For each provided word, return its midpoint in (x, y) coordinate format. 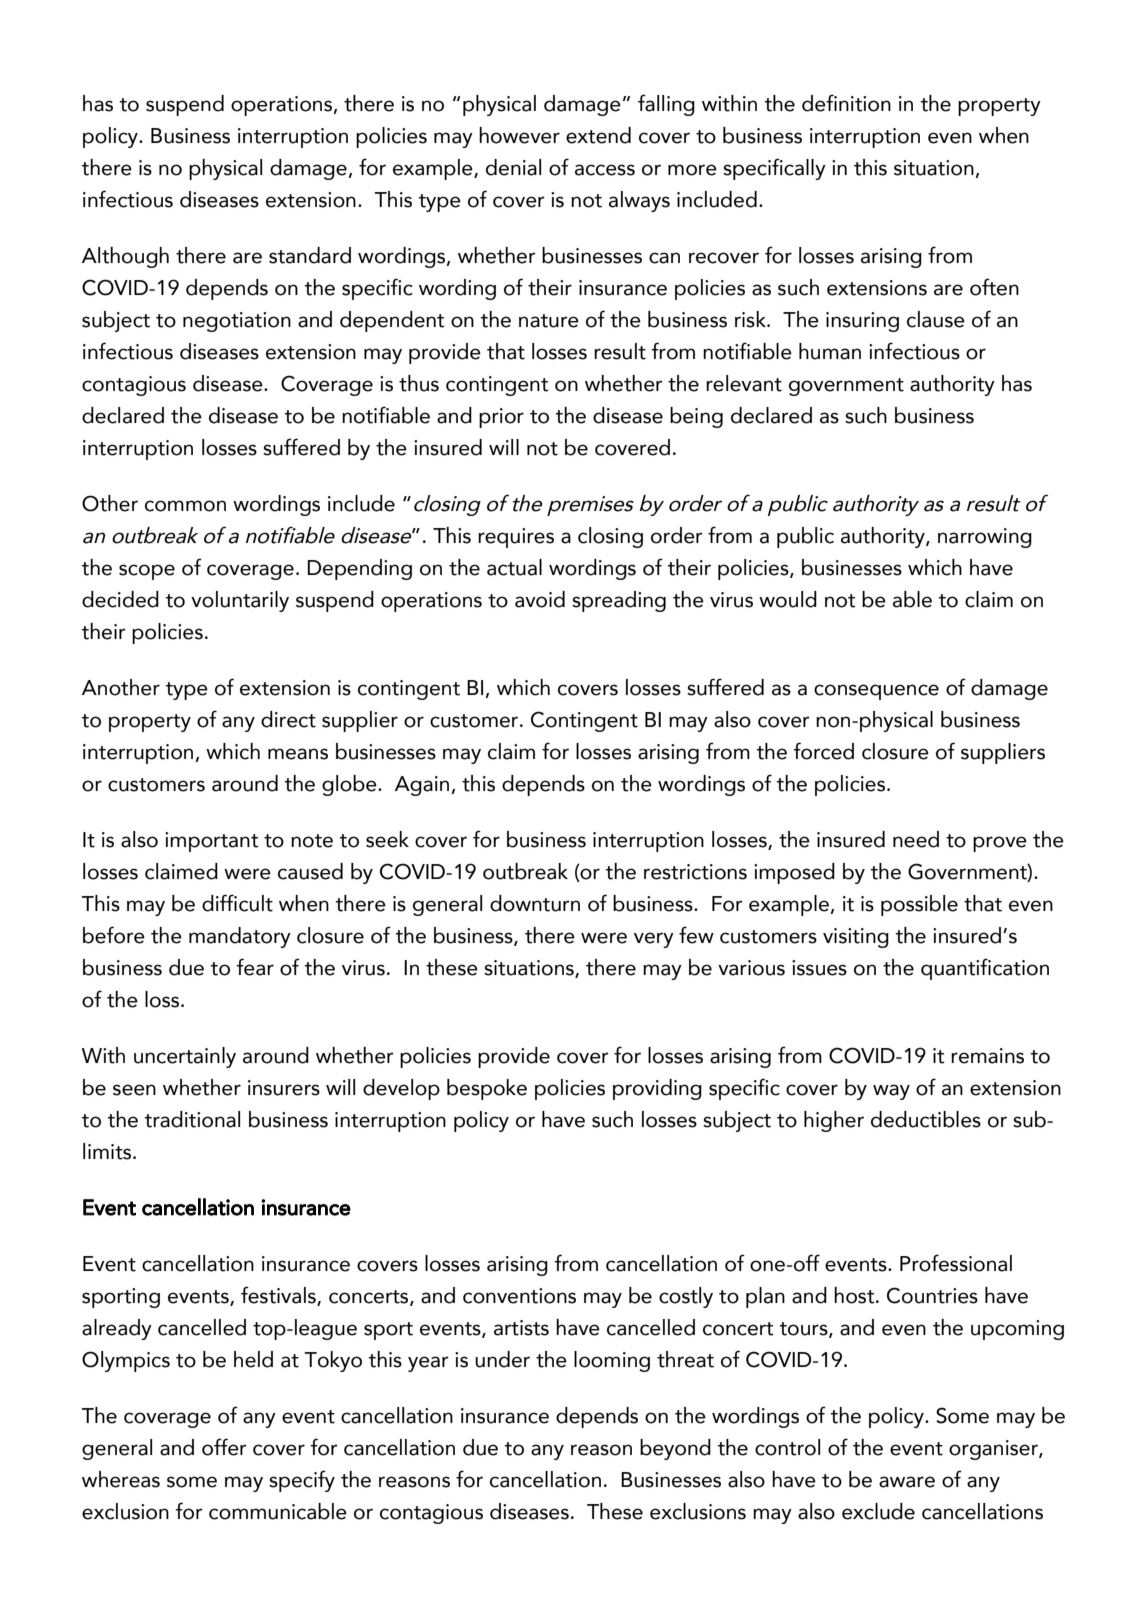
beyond (675, 1449)
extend (598, 135)
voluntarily (240, 601)
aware (907, 1482)
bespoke (487, 1089)
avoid (540, 599)
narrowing (985, 538)
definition (846, 103)
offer (224, 1447)
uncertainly (185, 1057)
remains (987, 1056)
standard (310, 255)
